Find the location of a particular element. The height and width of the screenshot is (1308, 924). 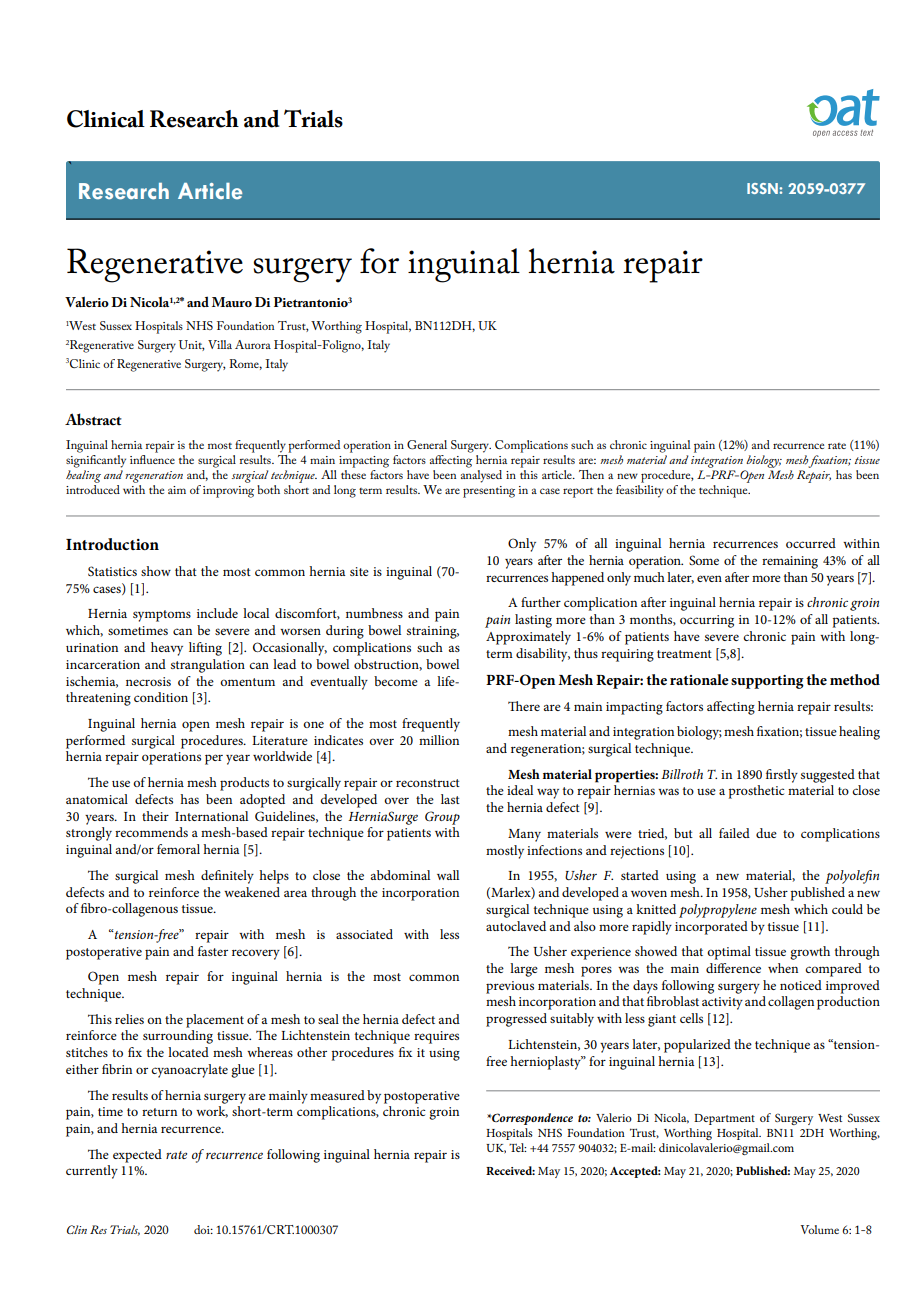

Aurora is located at coordinates (253, 344).
